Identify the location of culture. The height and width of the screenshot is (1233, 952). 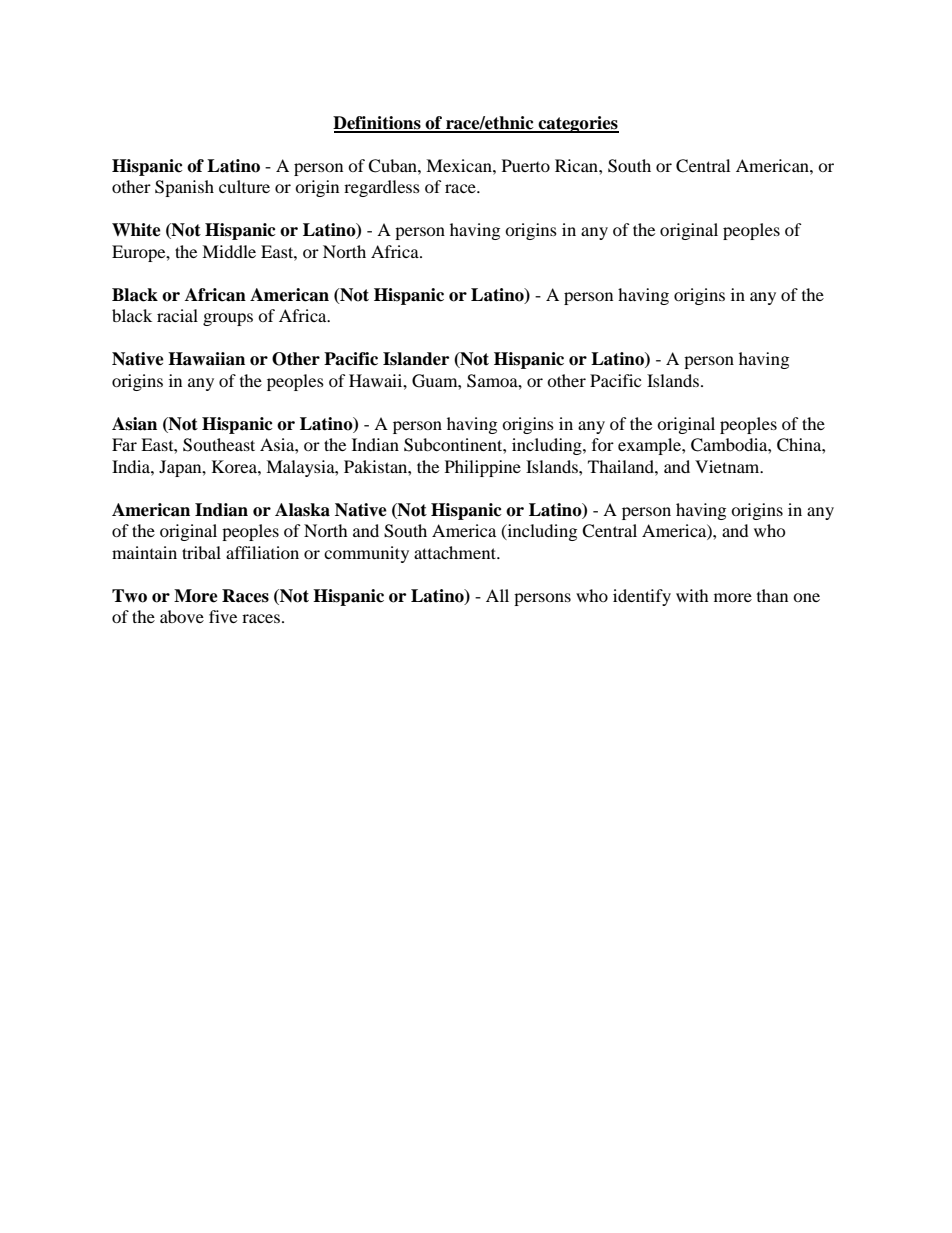
(244, 186).
